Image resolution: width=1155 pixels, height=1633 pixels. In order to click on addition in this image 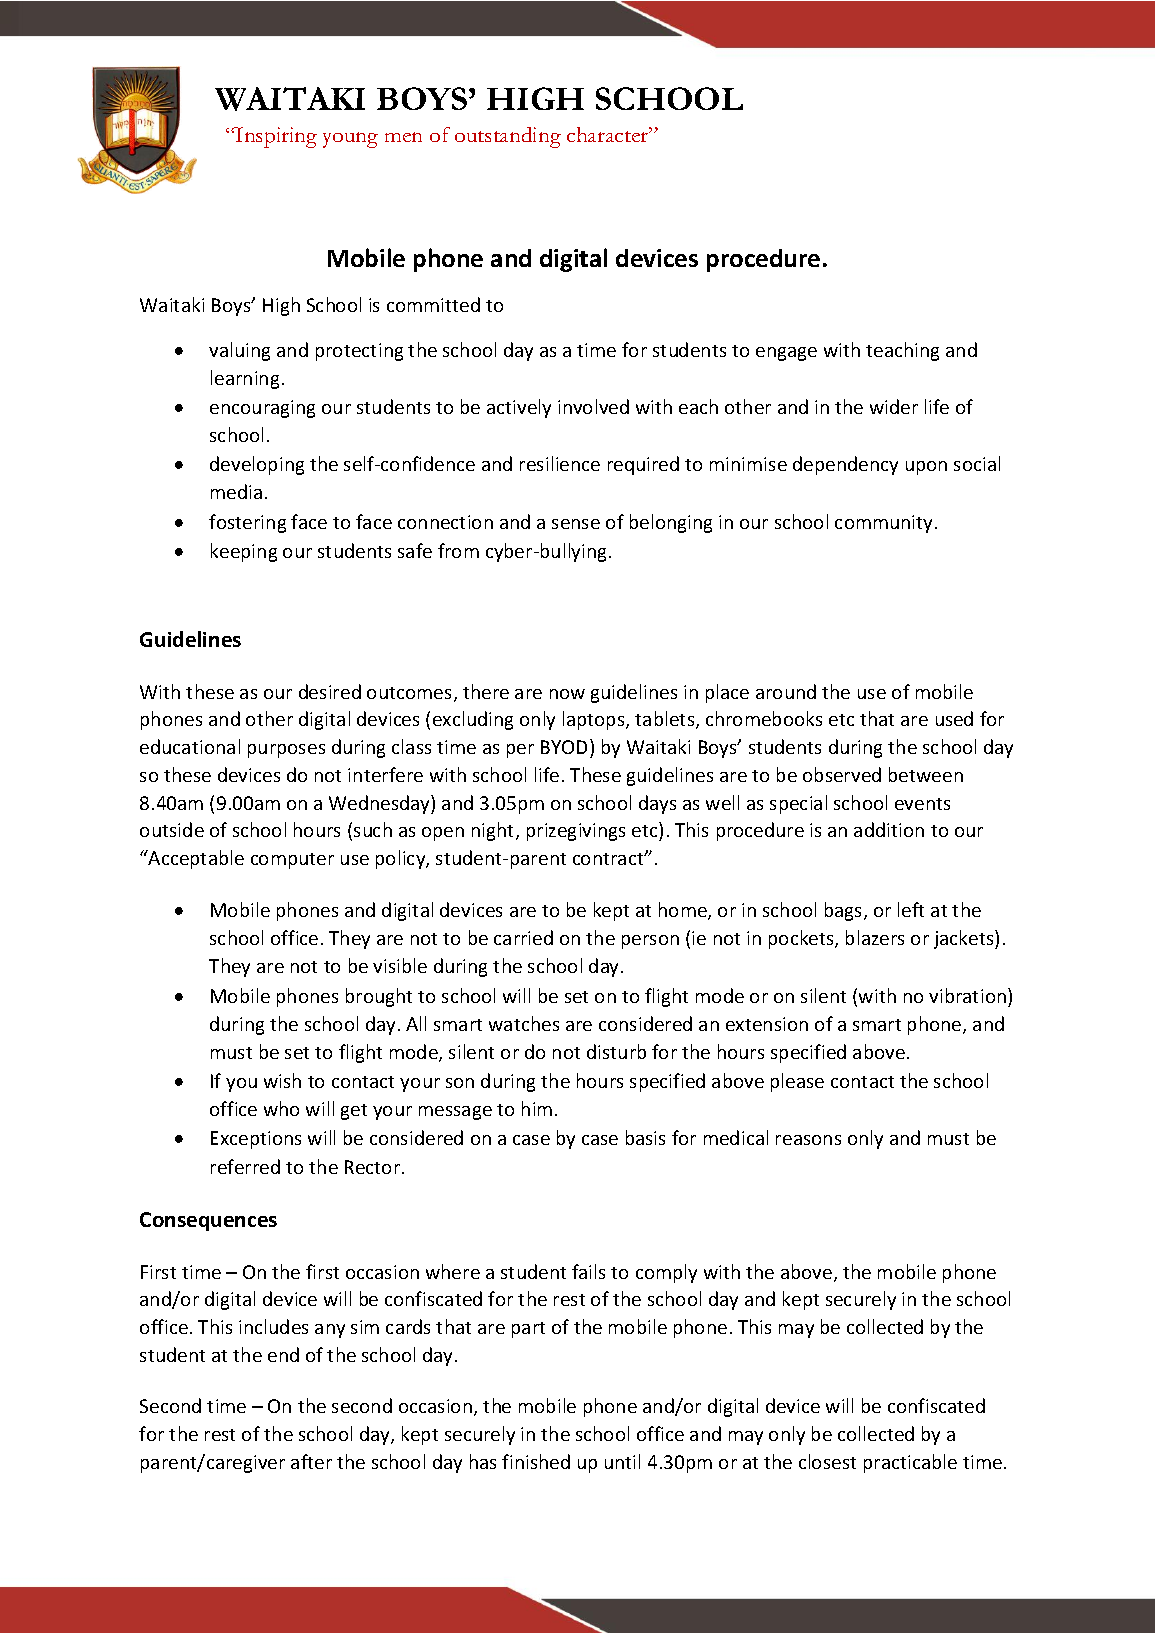, I will do `click(889, 829)`.
